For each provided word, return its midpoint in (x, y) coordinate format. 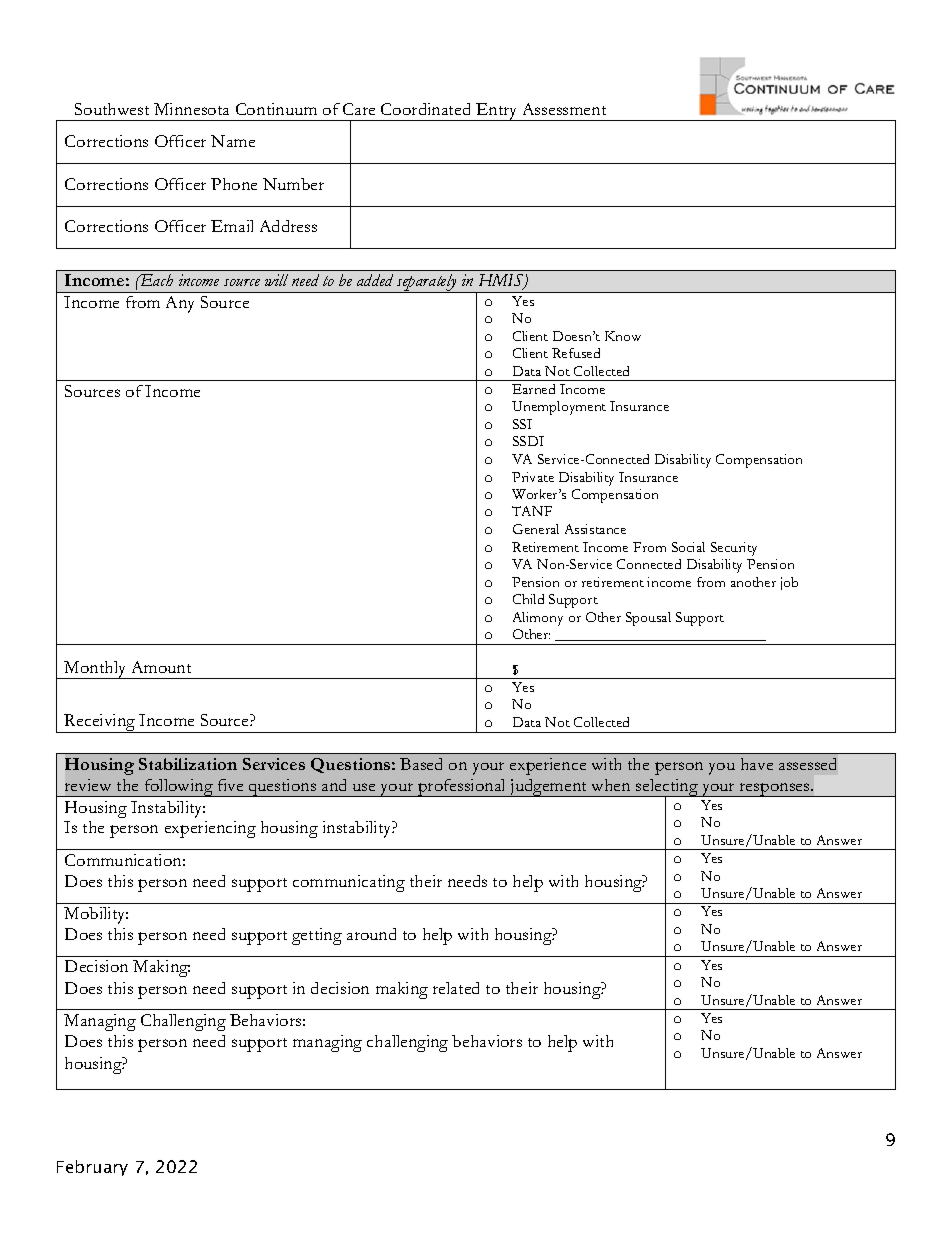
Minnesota (191, 109)
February (92, 1168)
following (179, 788)
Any (180, 304)
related (456, 988)
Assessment (564, 109)
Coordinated (425, 109)
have (757, 764)
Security (734, 549)
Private (533, 477)
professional (462, 788)
